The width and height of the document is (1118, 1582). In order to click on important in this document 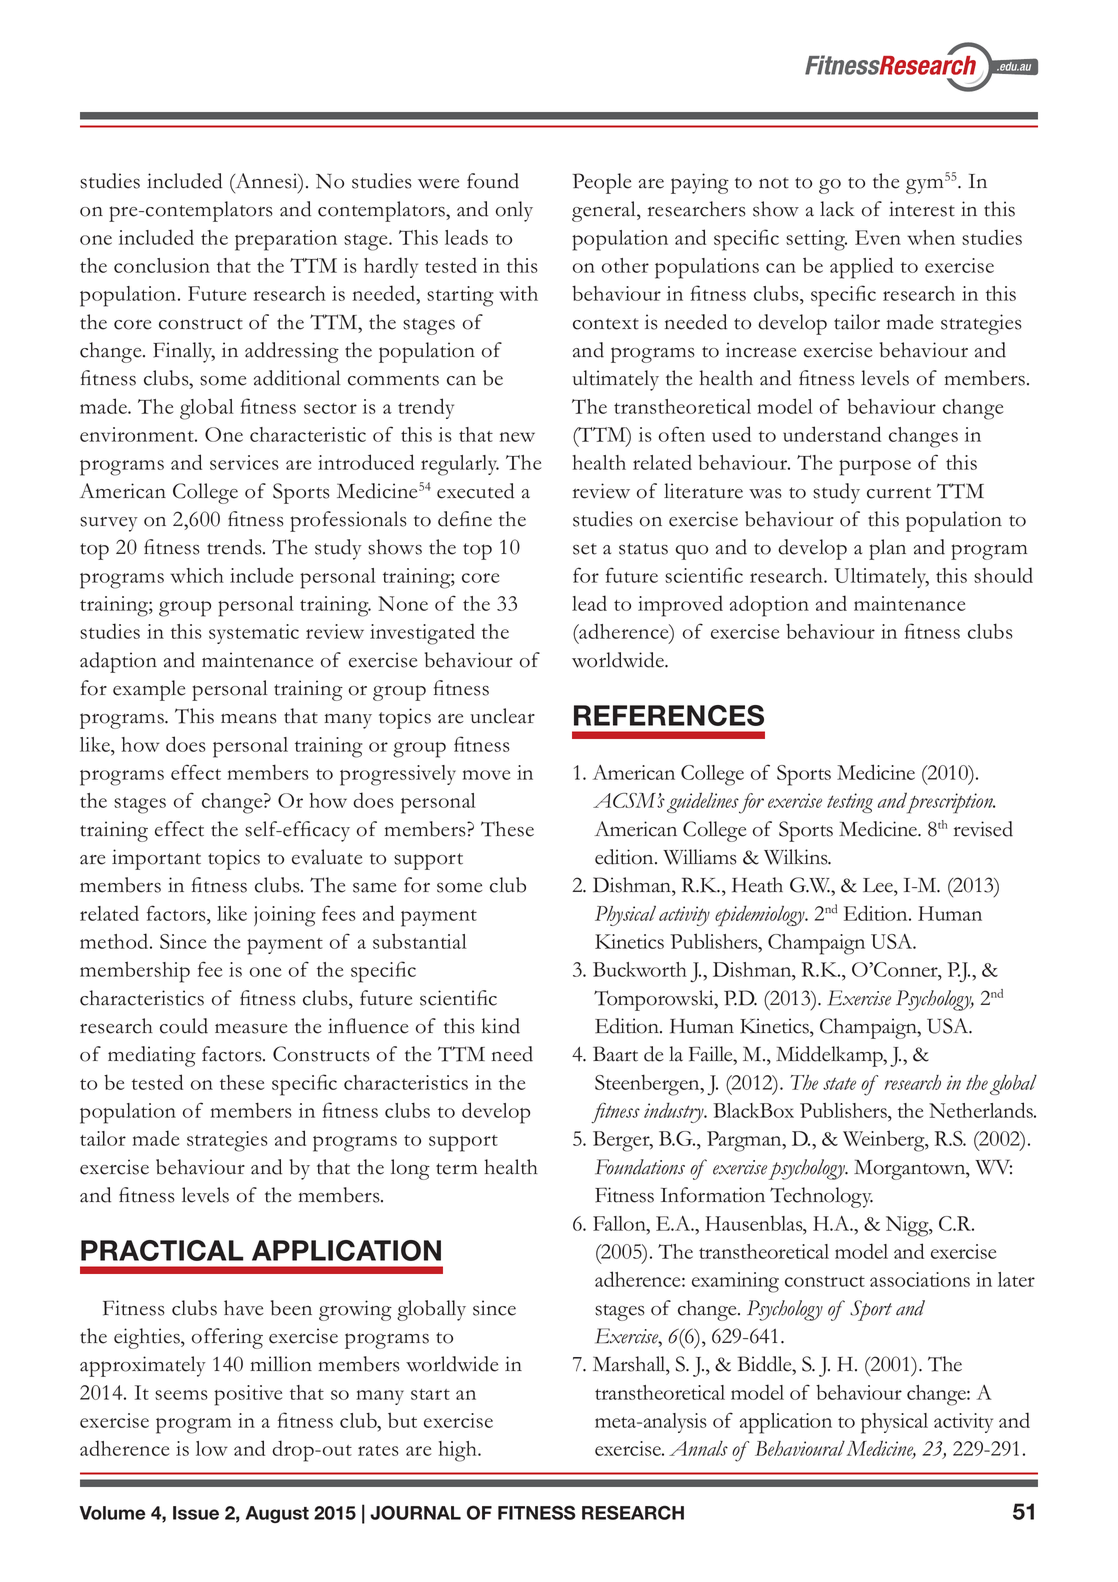, I will do `click(156, 859)`.
